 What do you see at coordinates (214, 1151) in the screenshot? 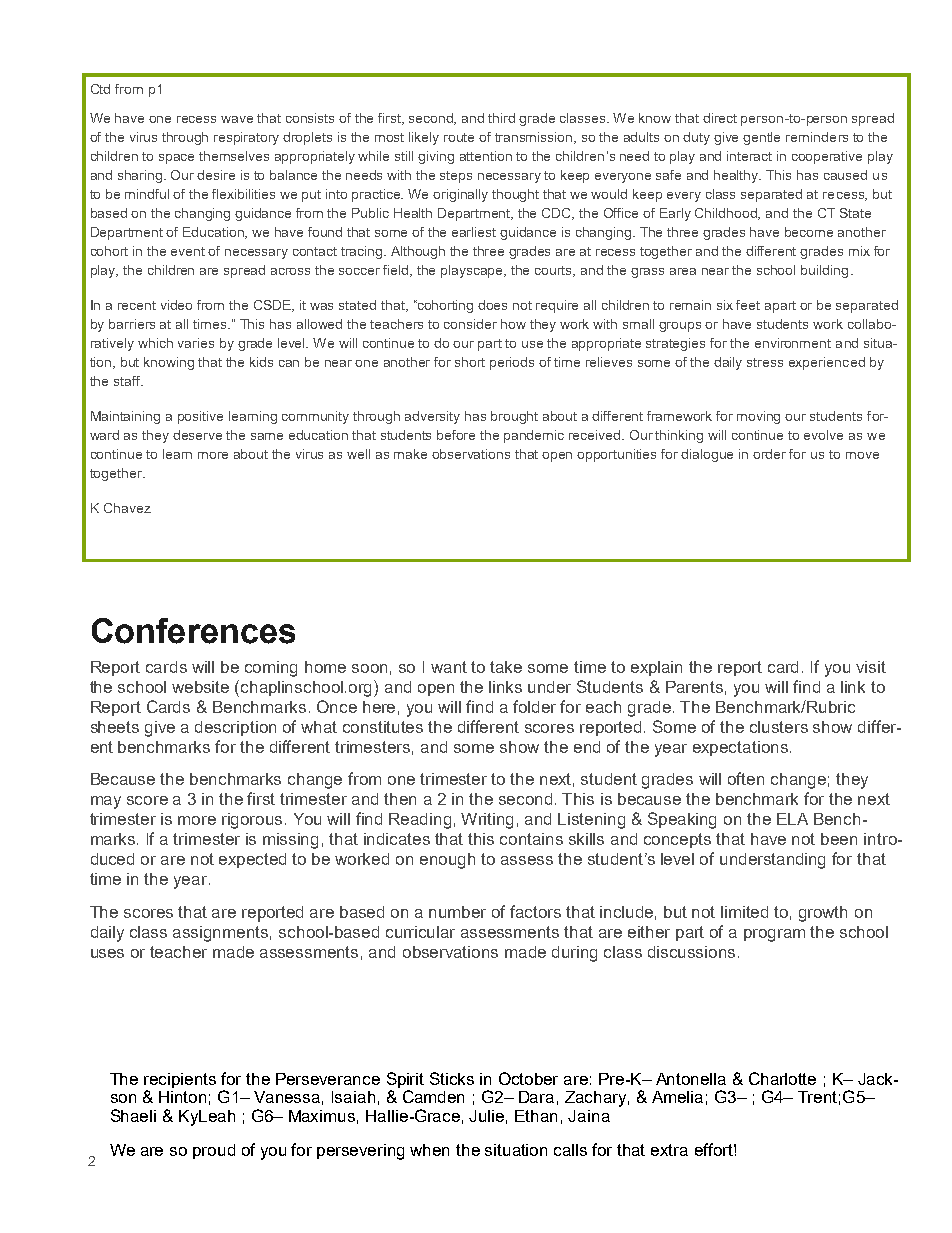
I see `proud` at bounding box center [214, 1151].
